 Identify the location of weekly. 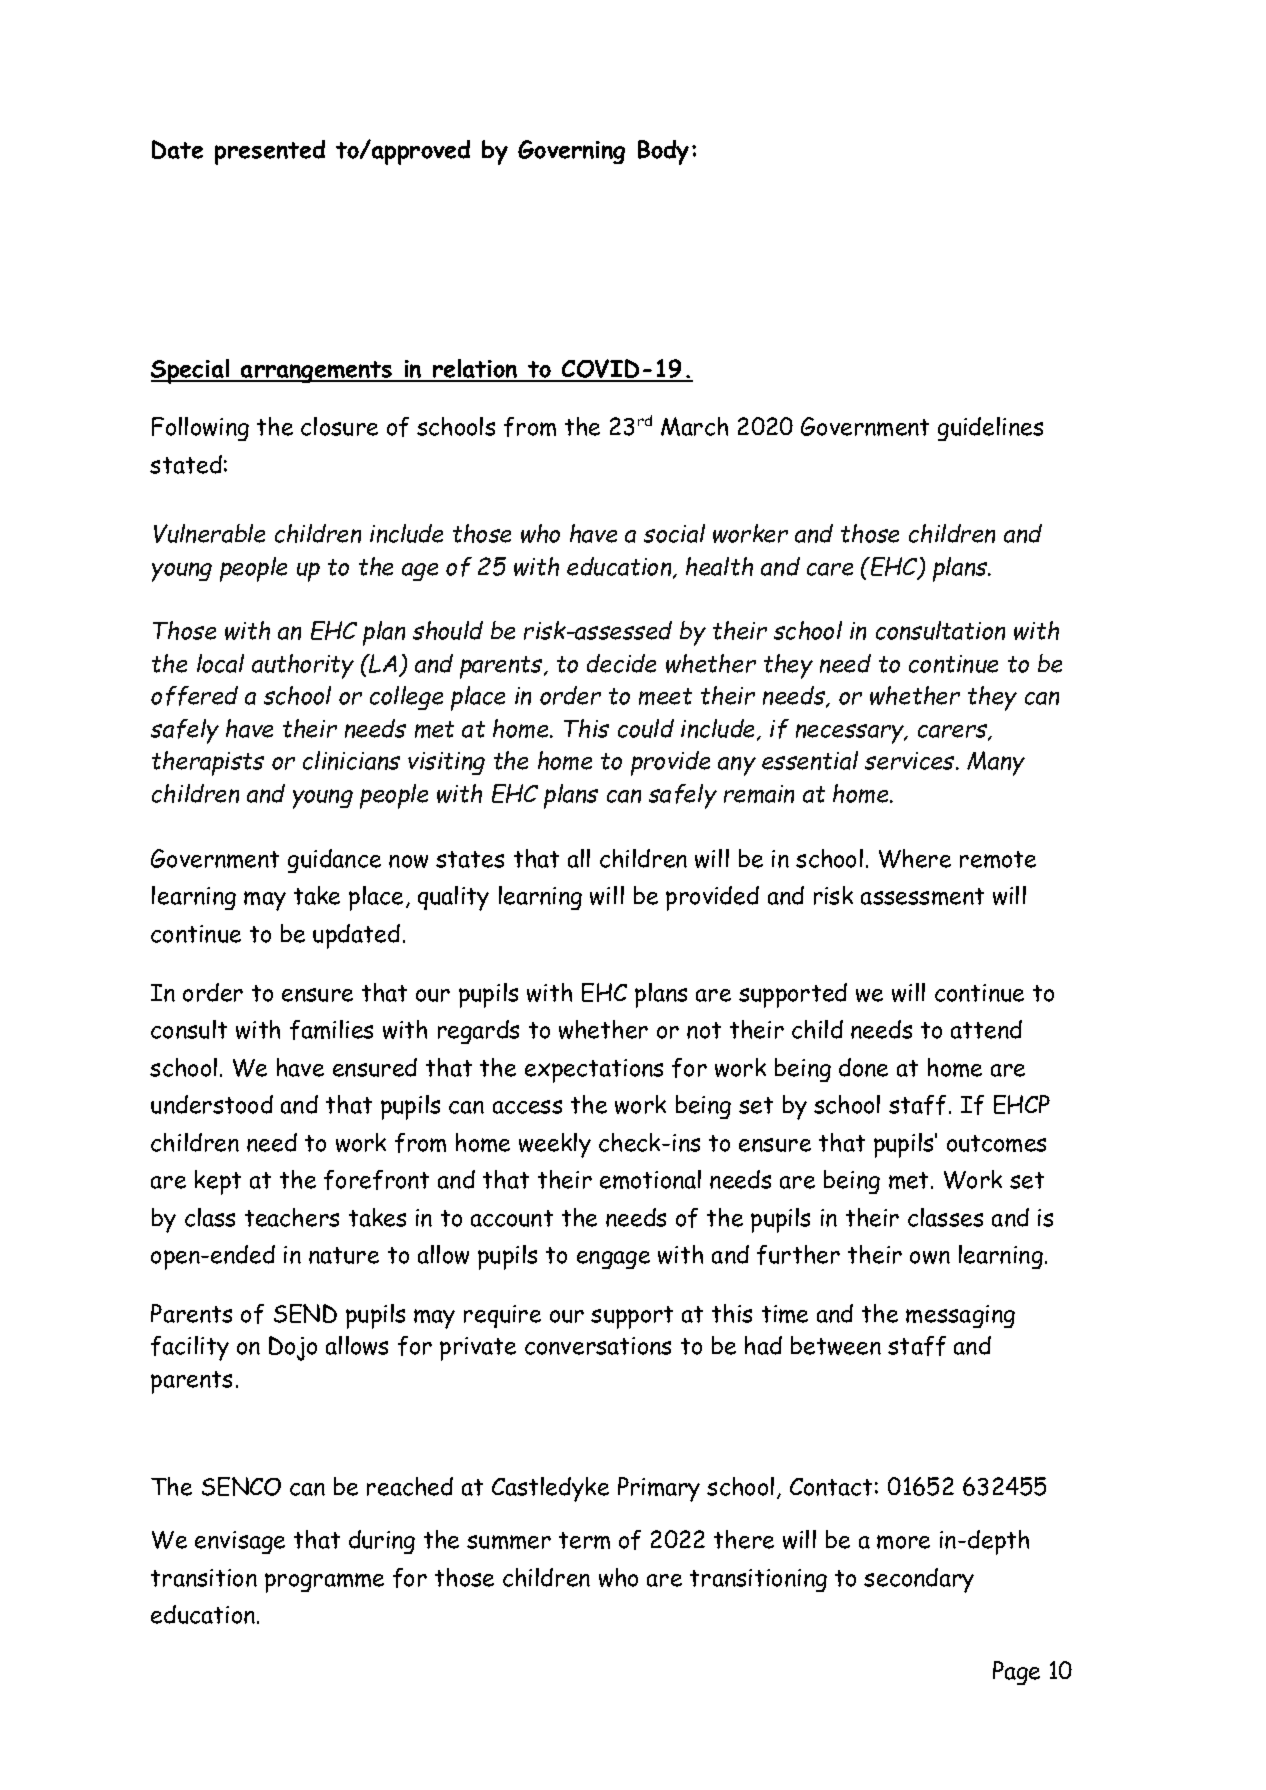
(555, 1145).
